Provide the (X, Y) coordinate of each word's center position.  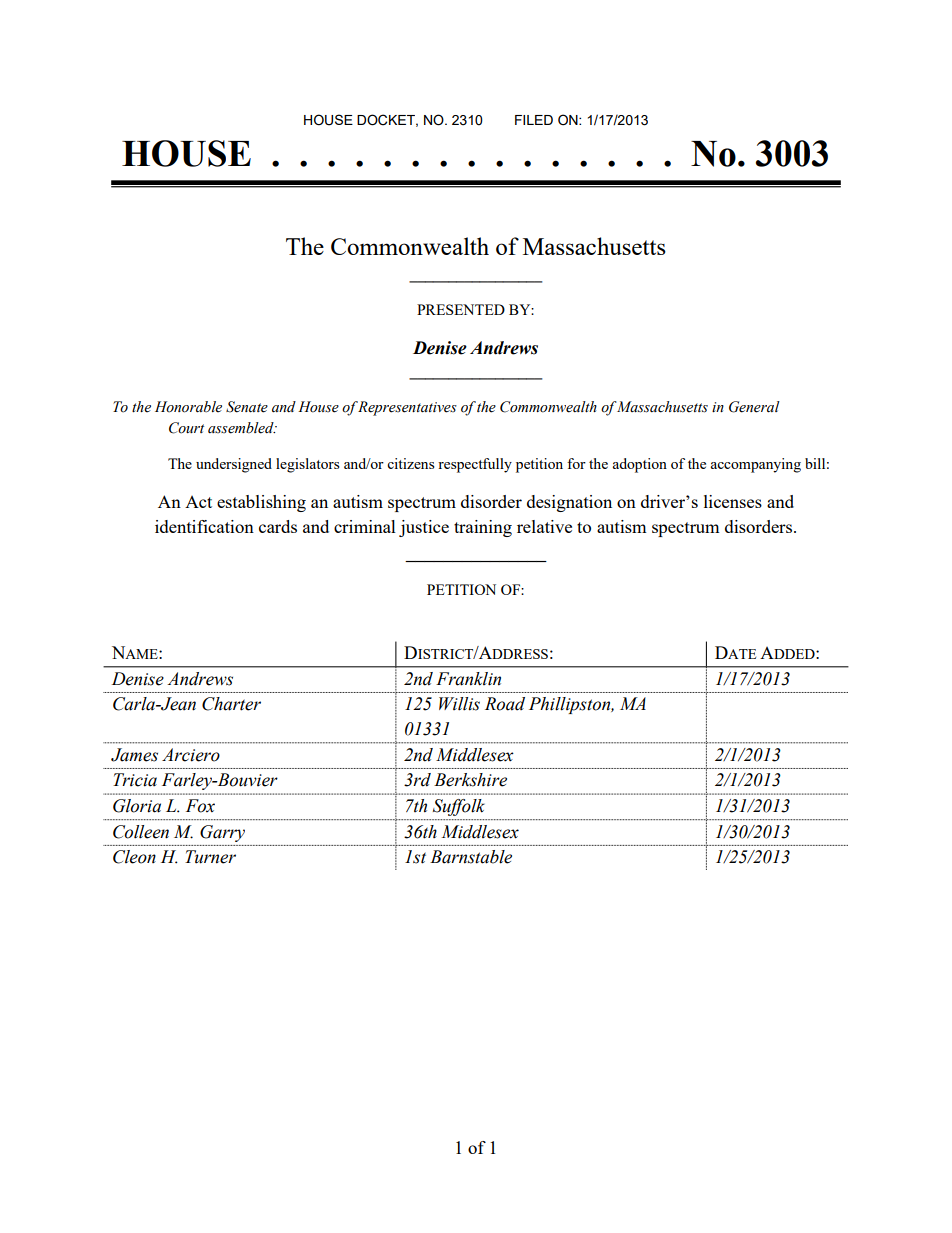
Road (505, 704)
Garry (222, 833)
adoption (639, 465)
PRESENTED (461, 309)
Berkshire (470, 780)
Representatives (407, 408)
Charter (231, 704)
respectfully (475, 465)
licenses (733, 501)
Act (198, 502)
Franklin (468, 679)
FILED (534, 120)
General (754, 407)
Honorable (188, 407)
